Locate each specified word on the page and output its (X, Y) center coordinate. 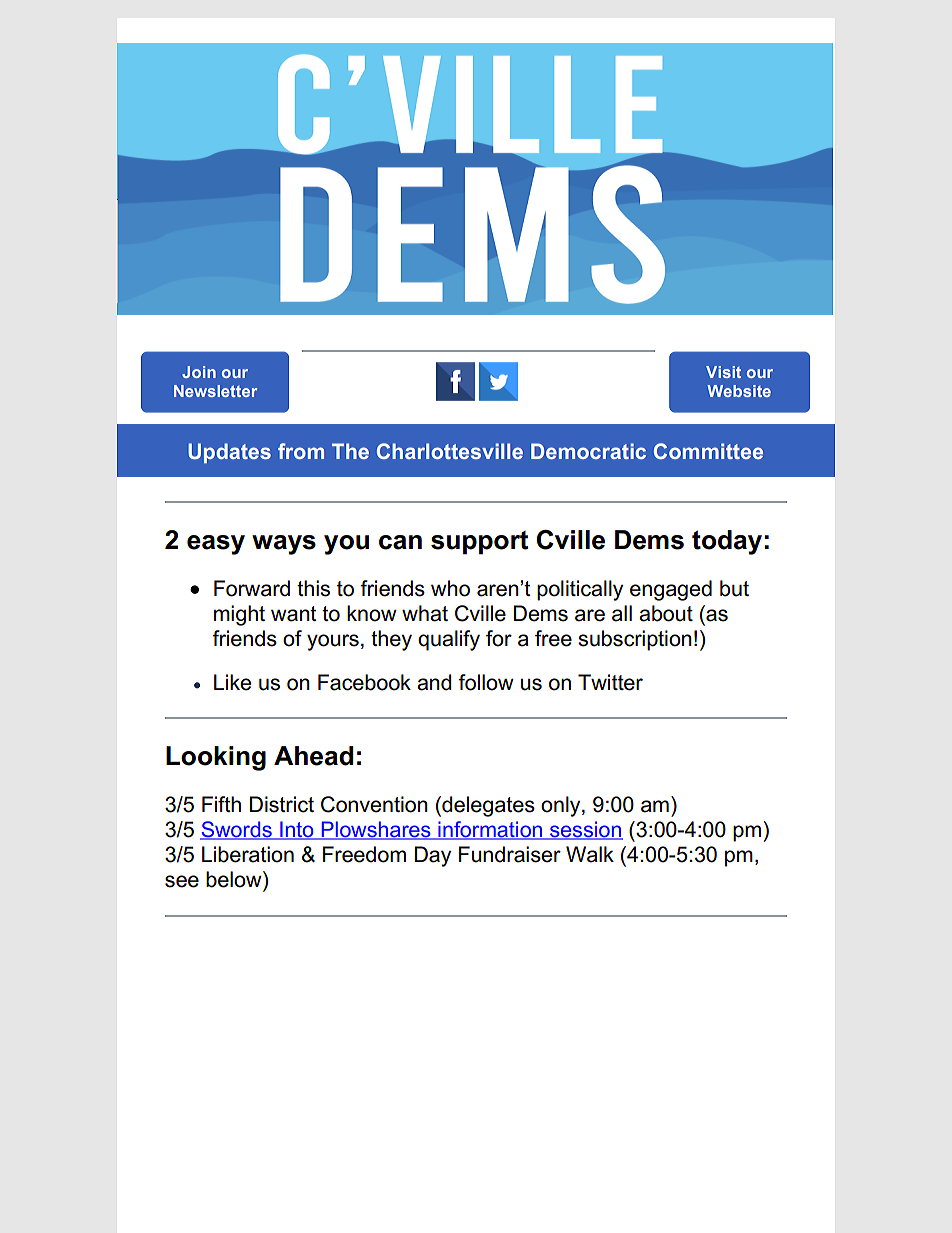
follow (486, 682)
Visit (723, 372)
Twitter (610, 682)
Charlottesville (450, 451)
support (479, 543)
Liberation (248, 854)
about (666, 613)
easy (216, 545)
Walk (590, 854)
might (239, 615)
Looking (216, 758)
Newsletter (215, 391)
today (727, 542)
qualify (449, 640)
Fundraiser (510, 854)
